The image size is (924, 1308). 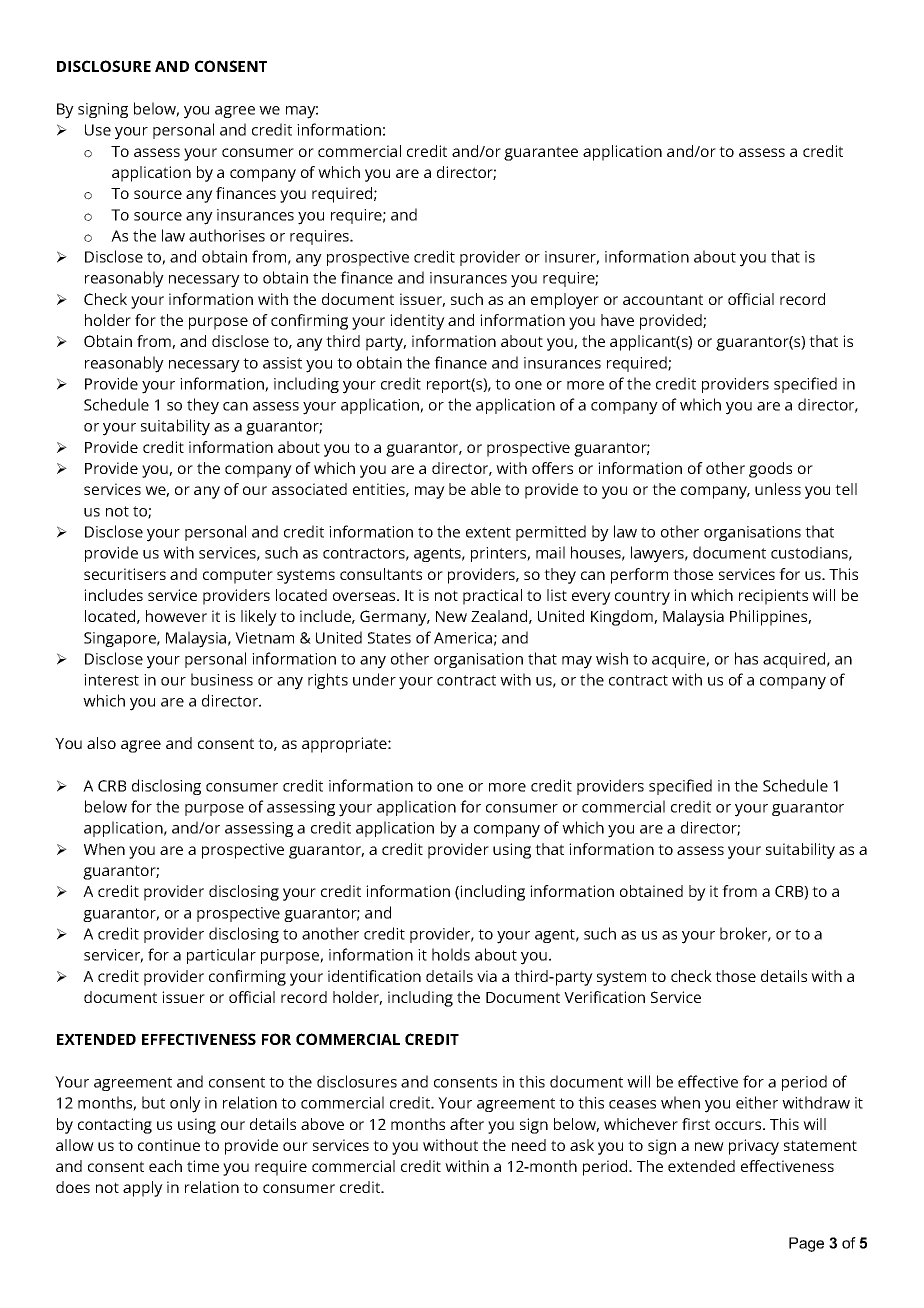 What do you see at coordinates (778, 489) in the document?
I see `unless` at bounding box center [778, 489].
